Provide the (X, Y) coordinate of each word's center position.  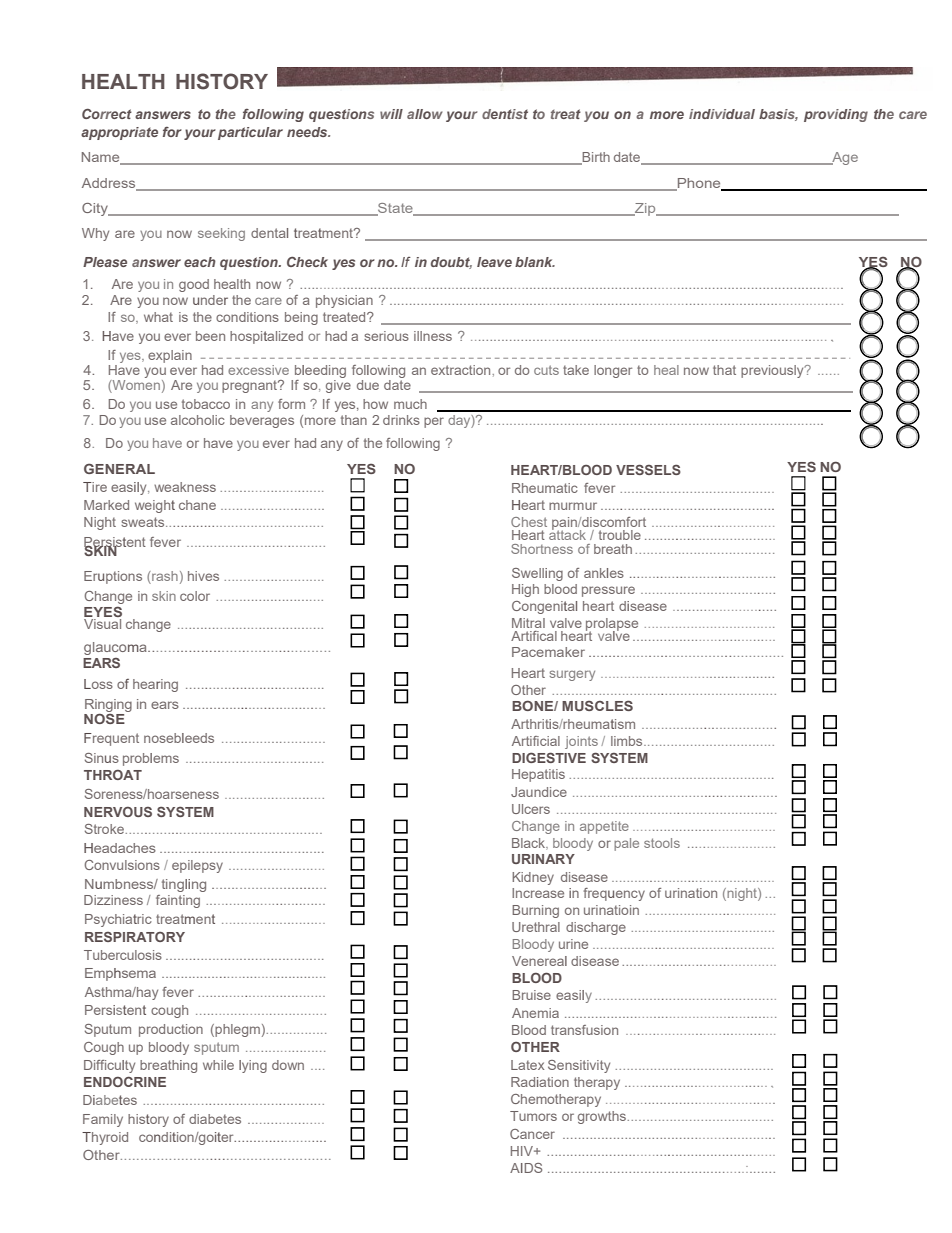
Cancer (532, 1134)
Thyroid (105, 1138)
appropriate (119, 133)
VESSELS (648, 469)
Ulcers (531, 809)
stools (662, 843)
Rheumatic (545, 488)
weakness (185, 487)
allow (425, 114)
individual (722, 114)
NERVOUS (118, 811)
